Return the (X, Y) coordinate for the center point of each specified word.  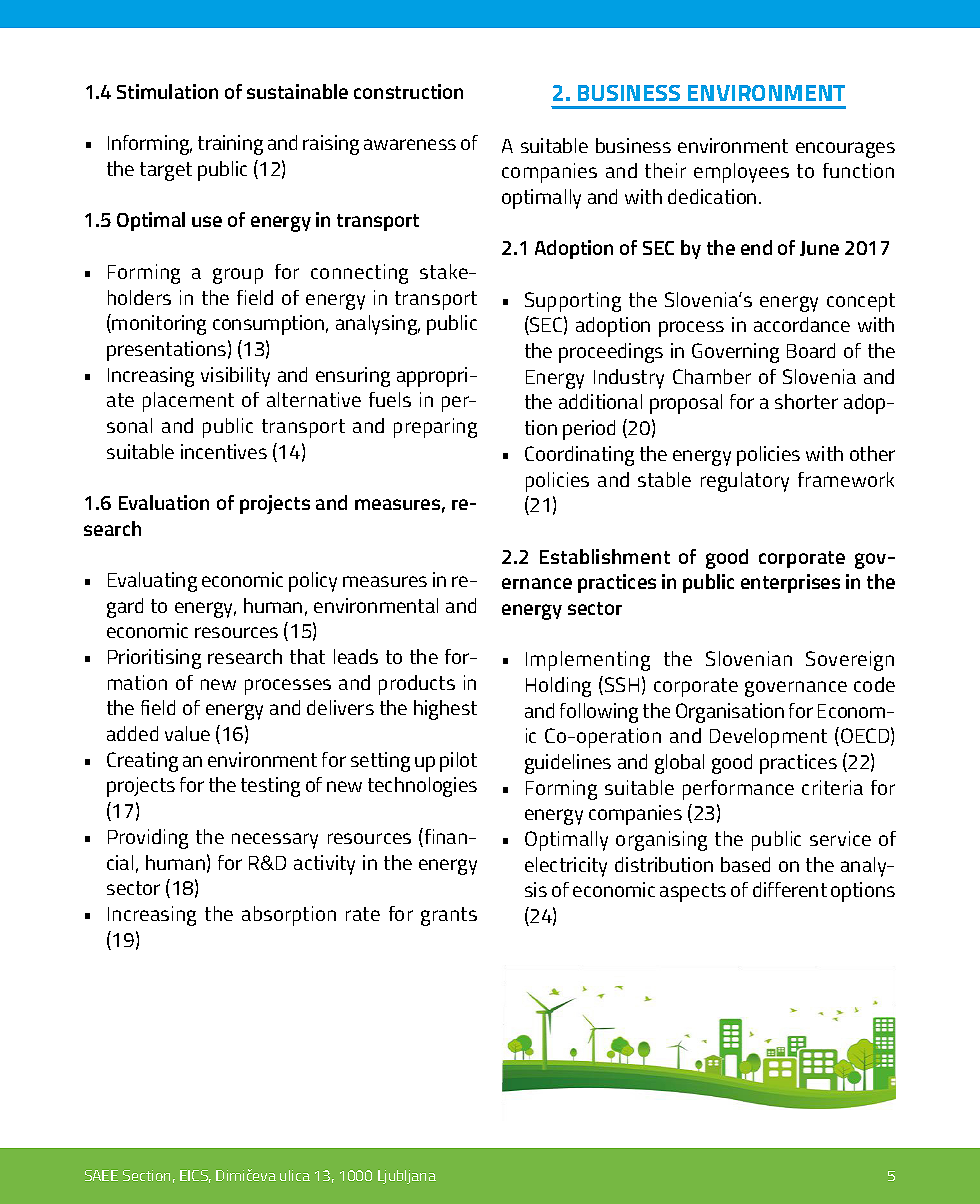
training (230, 145)
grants (449, 916)
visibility (235, 377)
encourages (845, 150)
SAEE (101, 1175)
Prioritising (154, 659)
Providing (148, 839)
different (790, 889)
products (417, 685)
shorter (806, 401)
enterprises (790, 583)
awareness (410, 144)
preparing (435, 428)
